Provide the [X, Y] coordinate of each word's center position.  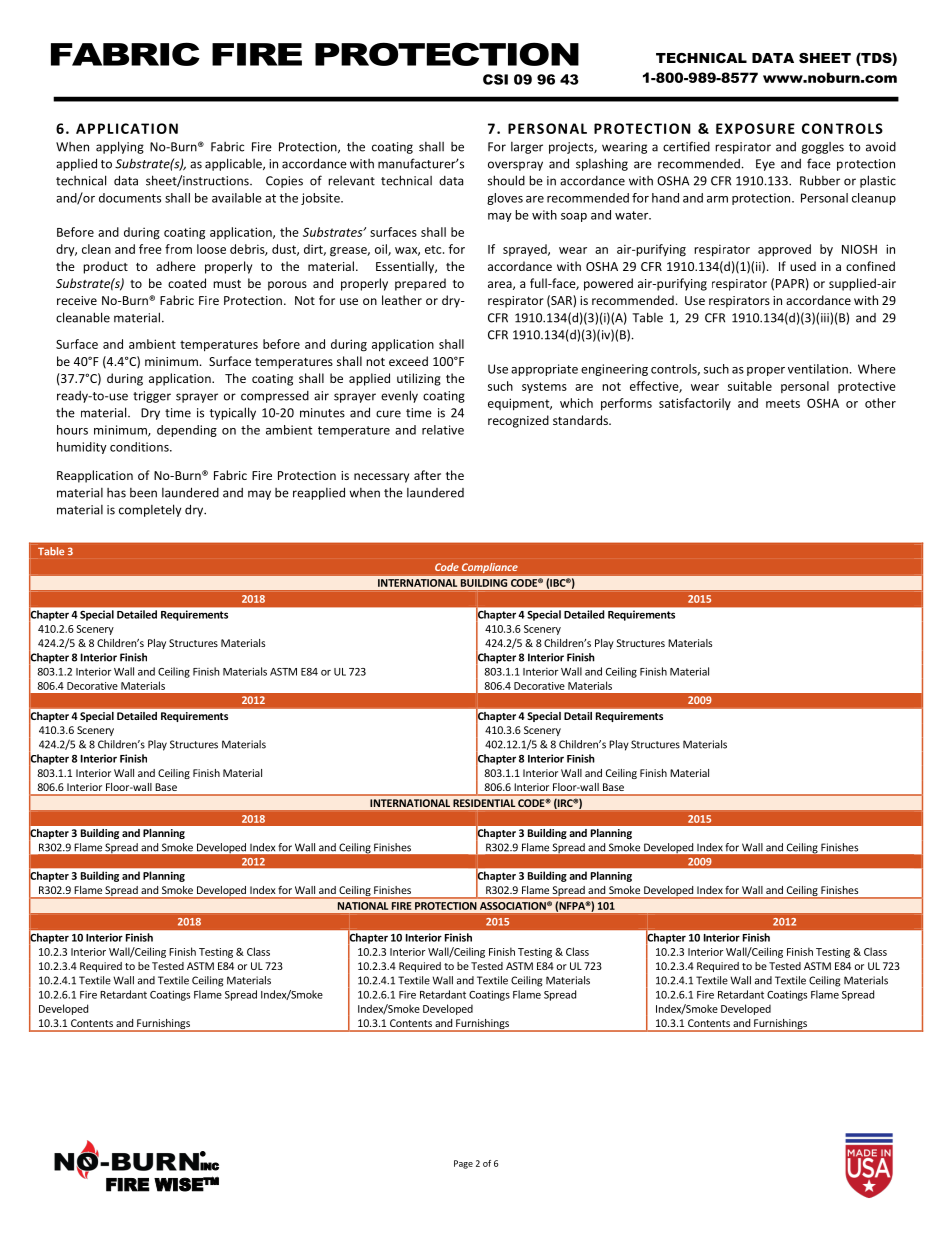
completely [150, 510]
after [427, 475]
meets [783, 403]
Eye [765, 165]
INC [209, 1166]
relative [443, 430]
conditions [140, 447]
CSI [495, 79]
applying [120, 147]
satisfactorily [695, 404]
